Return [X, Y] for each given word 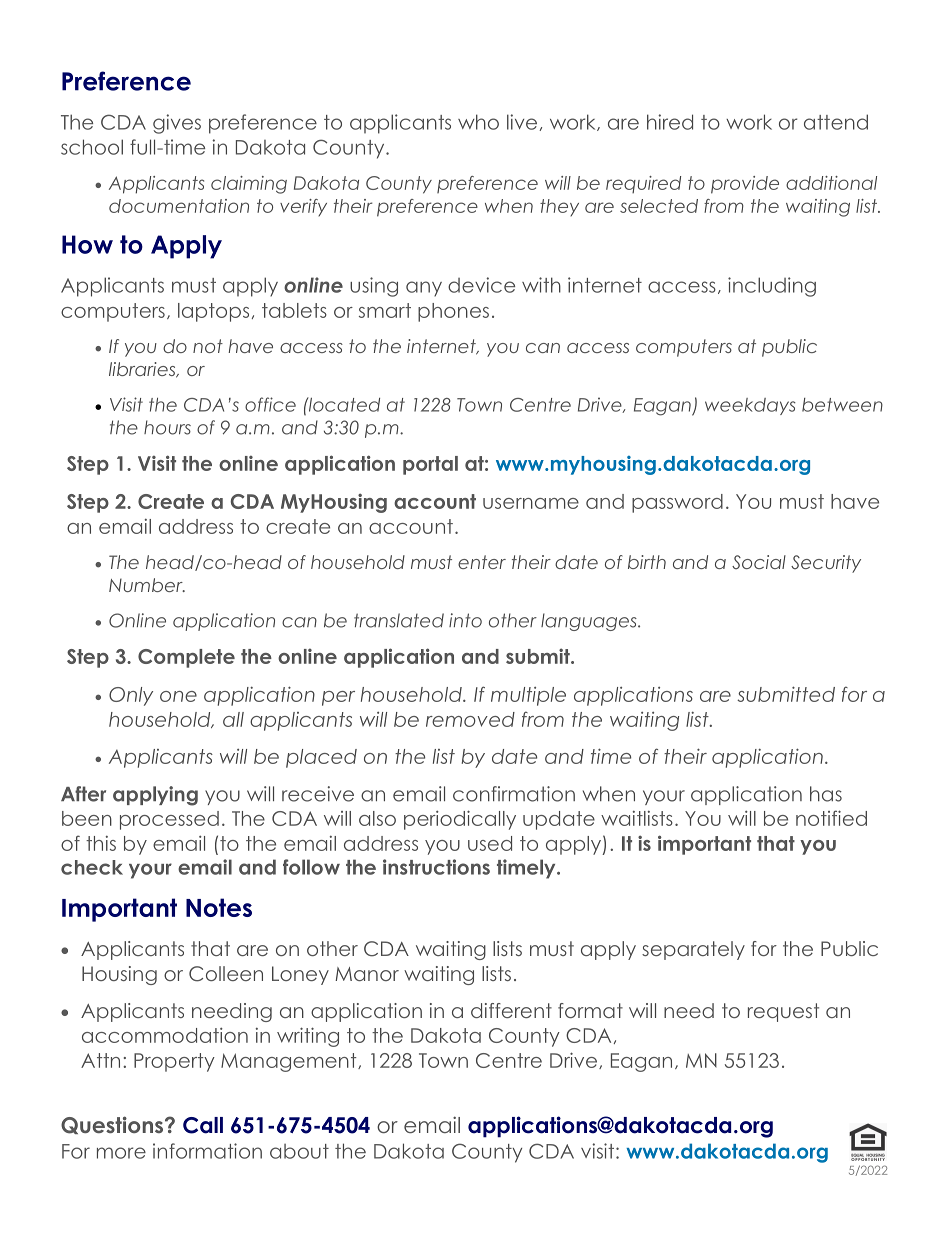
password [677, 503]
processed [169, 820]
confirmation [514, 794]
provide [745, 185]
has [826, 794]
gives [177, 124]
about [299, 1151]
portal [430, 465]
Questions [112, 1125]
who [478, 122]
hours [167, 427]
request [783, 1012]
